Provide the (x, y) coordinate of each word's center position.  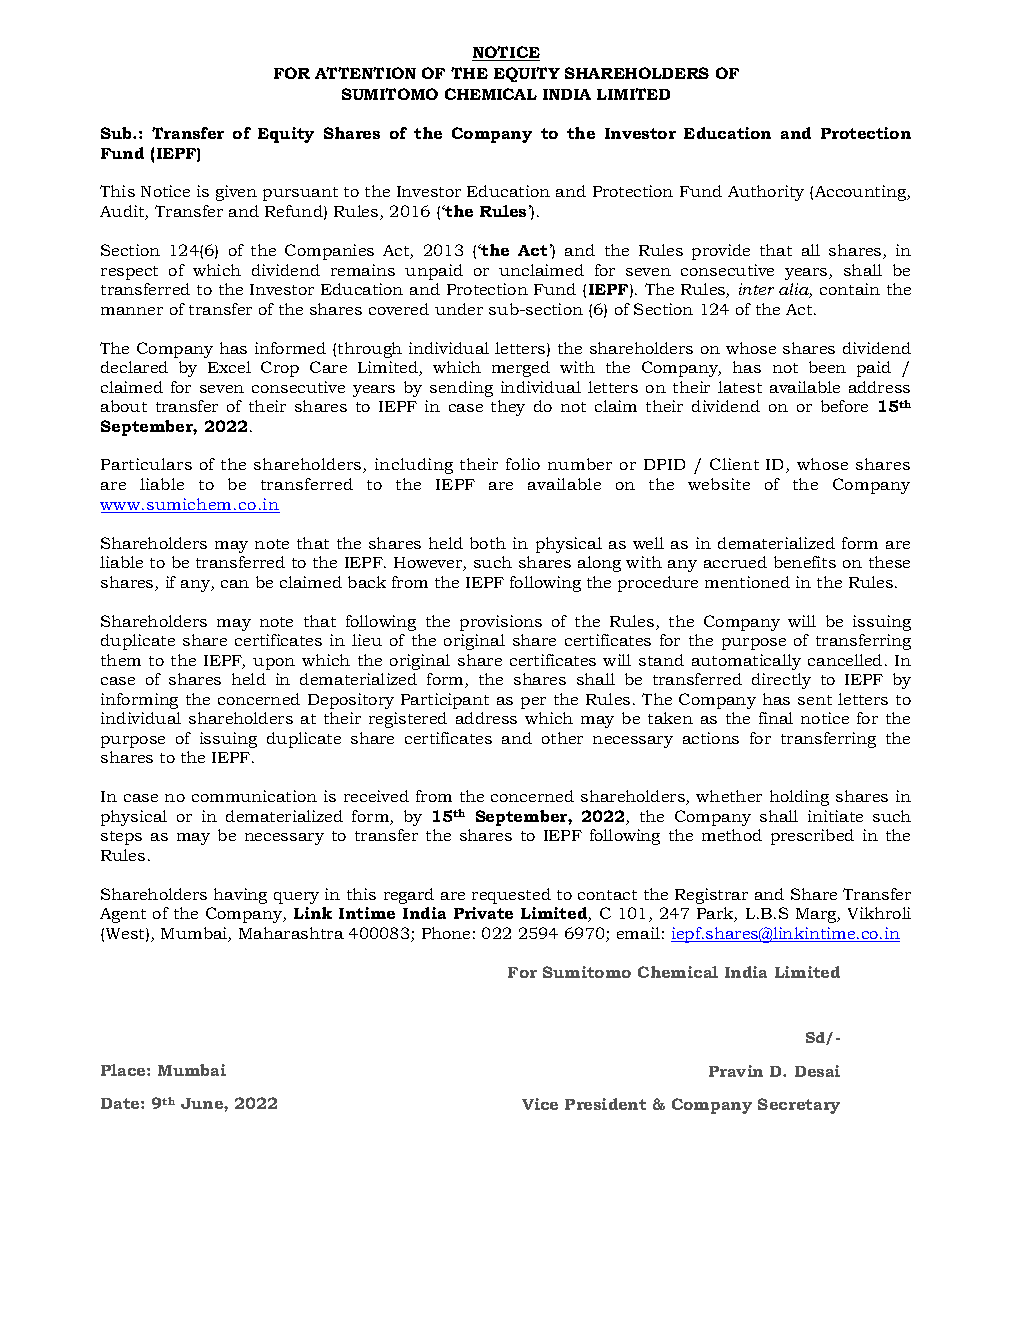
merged (521, 369)
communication (254, 796)
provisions (501, 623)
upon (274, 664)
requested (511, 896)
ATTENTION (365, 73)
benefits (805, 562)
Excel (229, 367)
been (827, 367)
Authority (766, 193)
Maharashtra (291, 933)
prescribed (812, 837)
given (236, 193)
